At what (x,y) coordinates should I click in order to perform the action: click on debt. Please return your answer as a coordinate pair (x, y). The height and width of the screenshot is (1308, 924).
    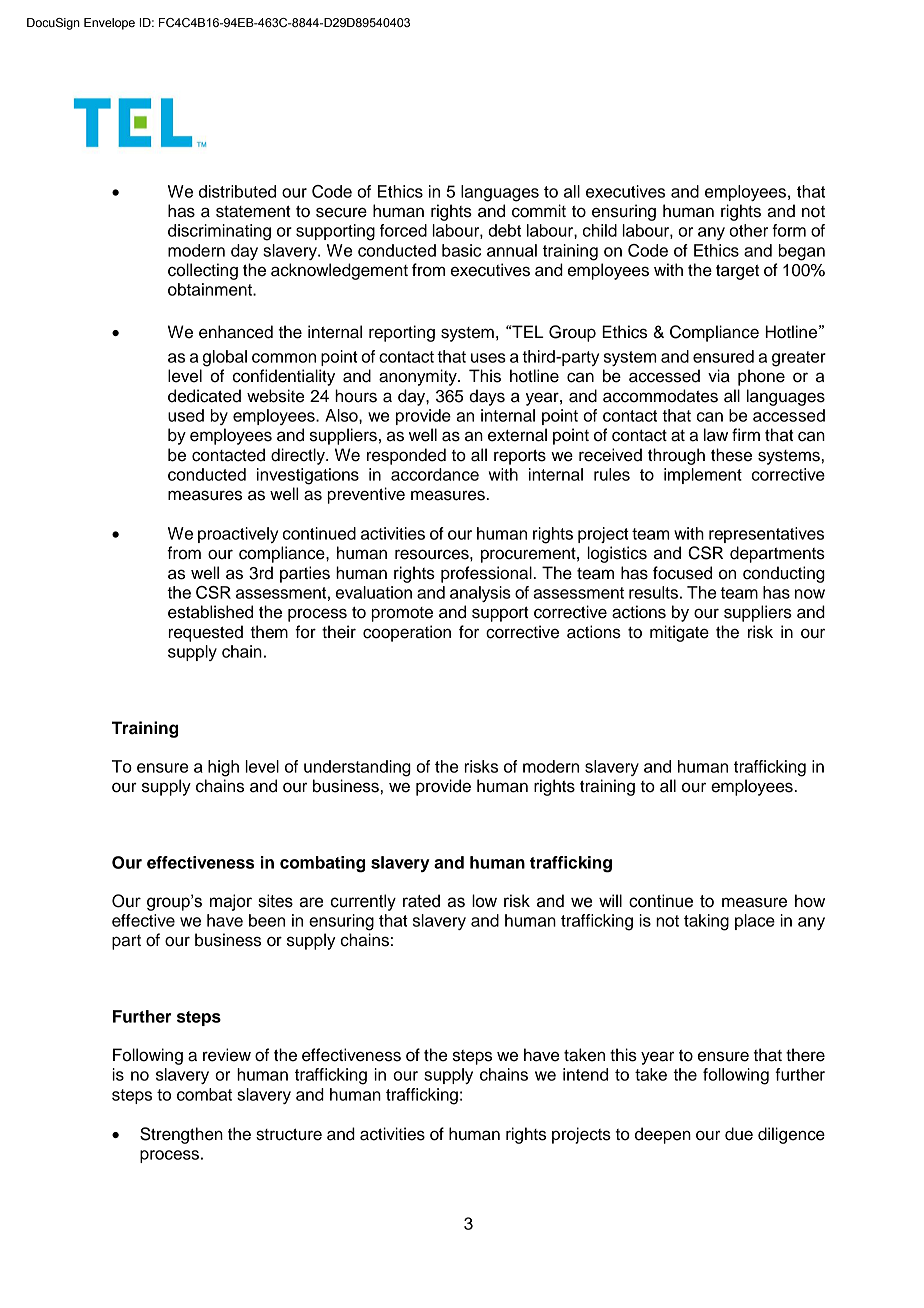
    Looking at the image, I should click on (504, 230).
